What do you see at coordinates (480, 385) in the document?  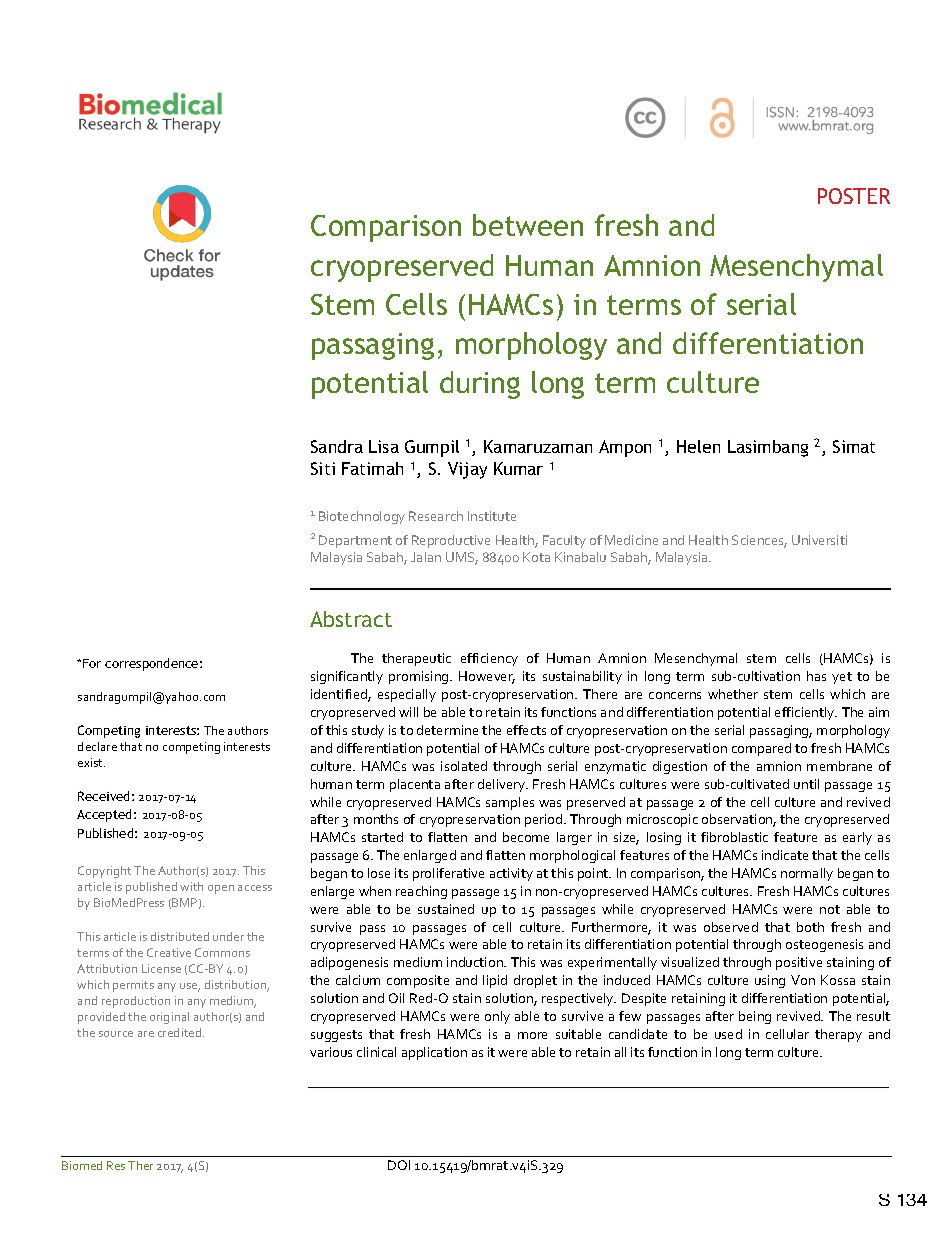 I see `during` at bounding box center [480, 385].
